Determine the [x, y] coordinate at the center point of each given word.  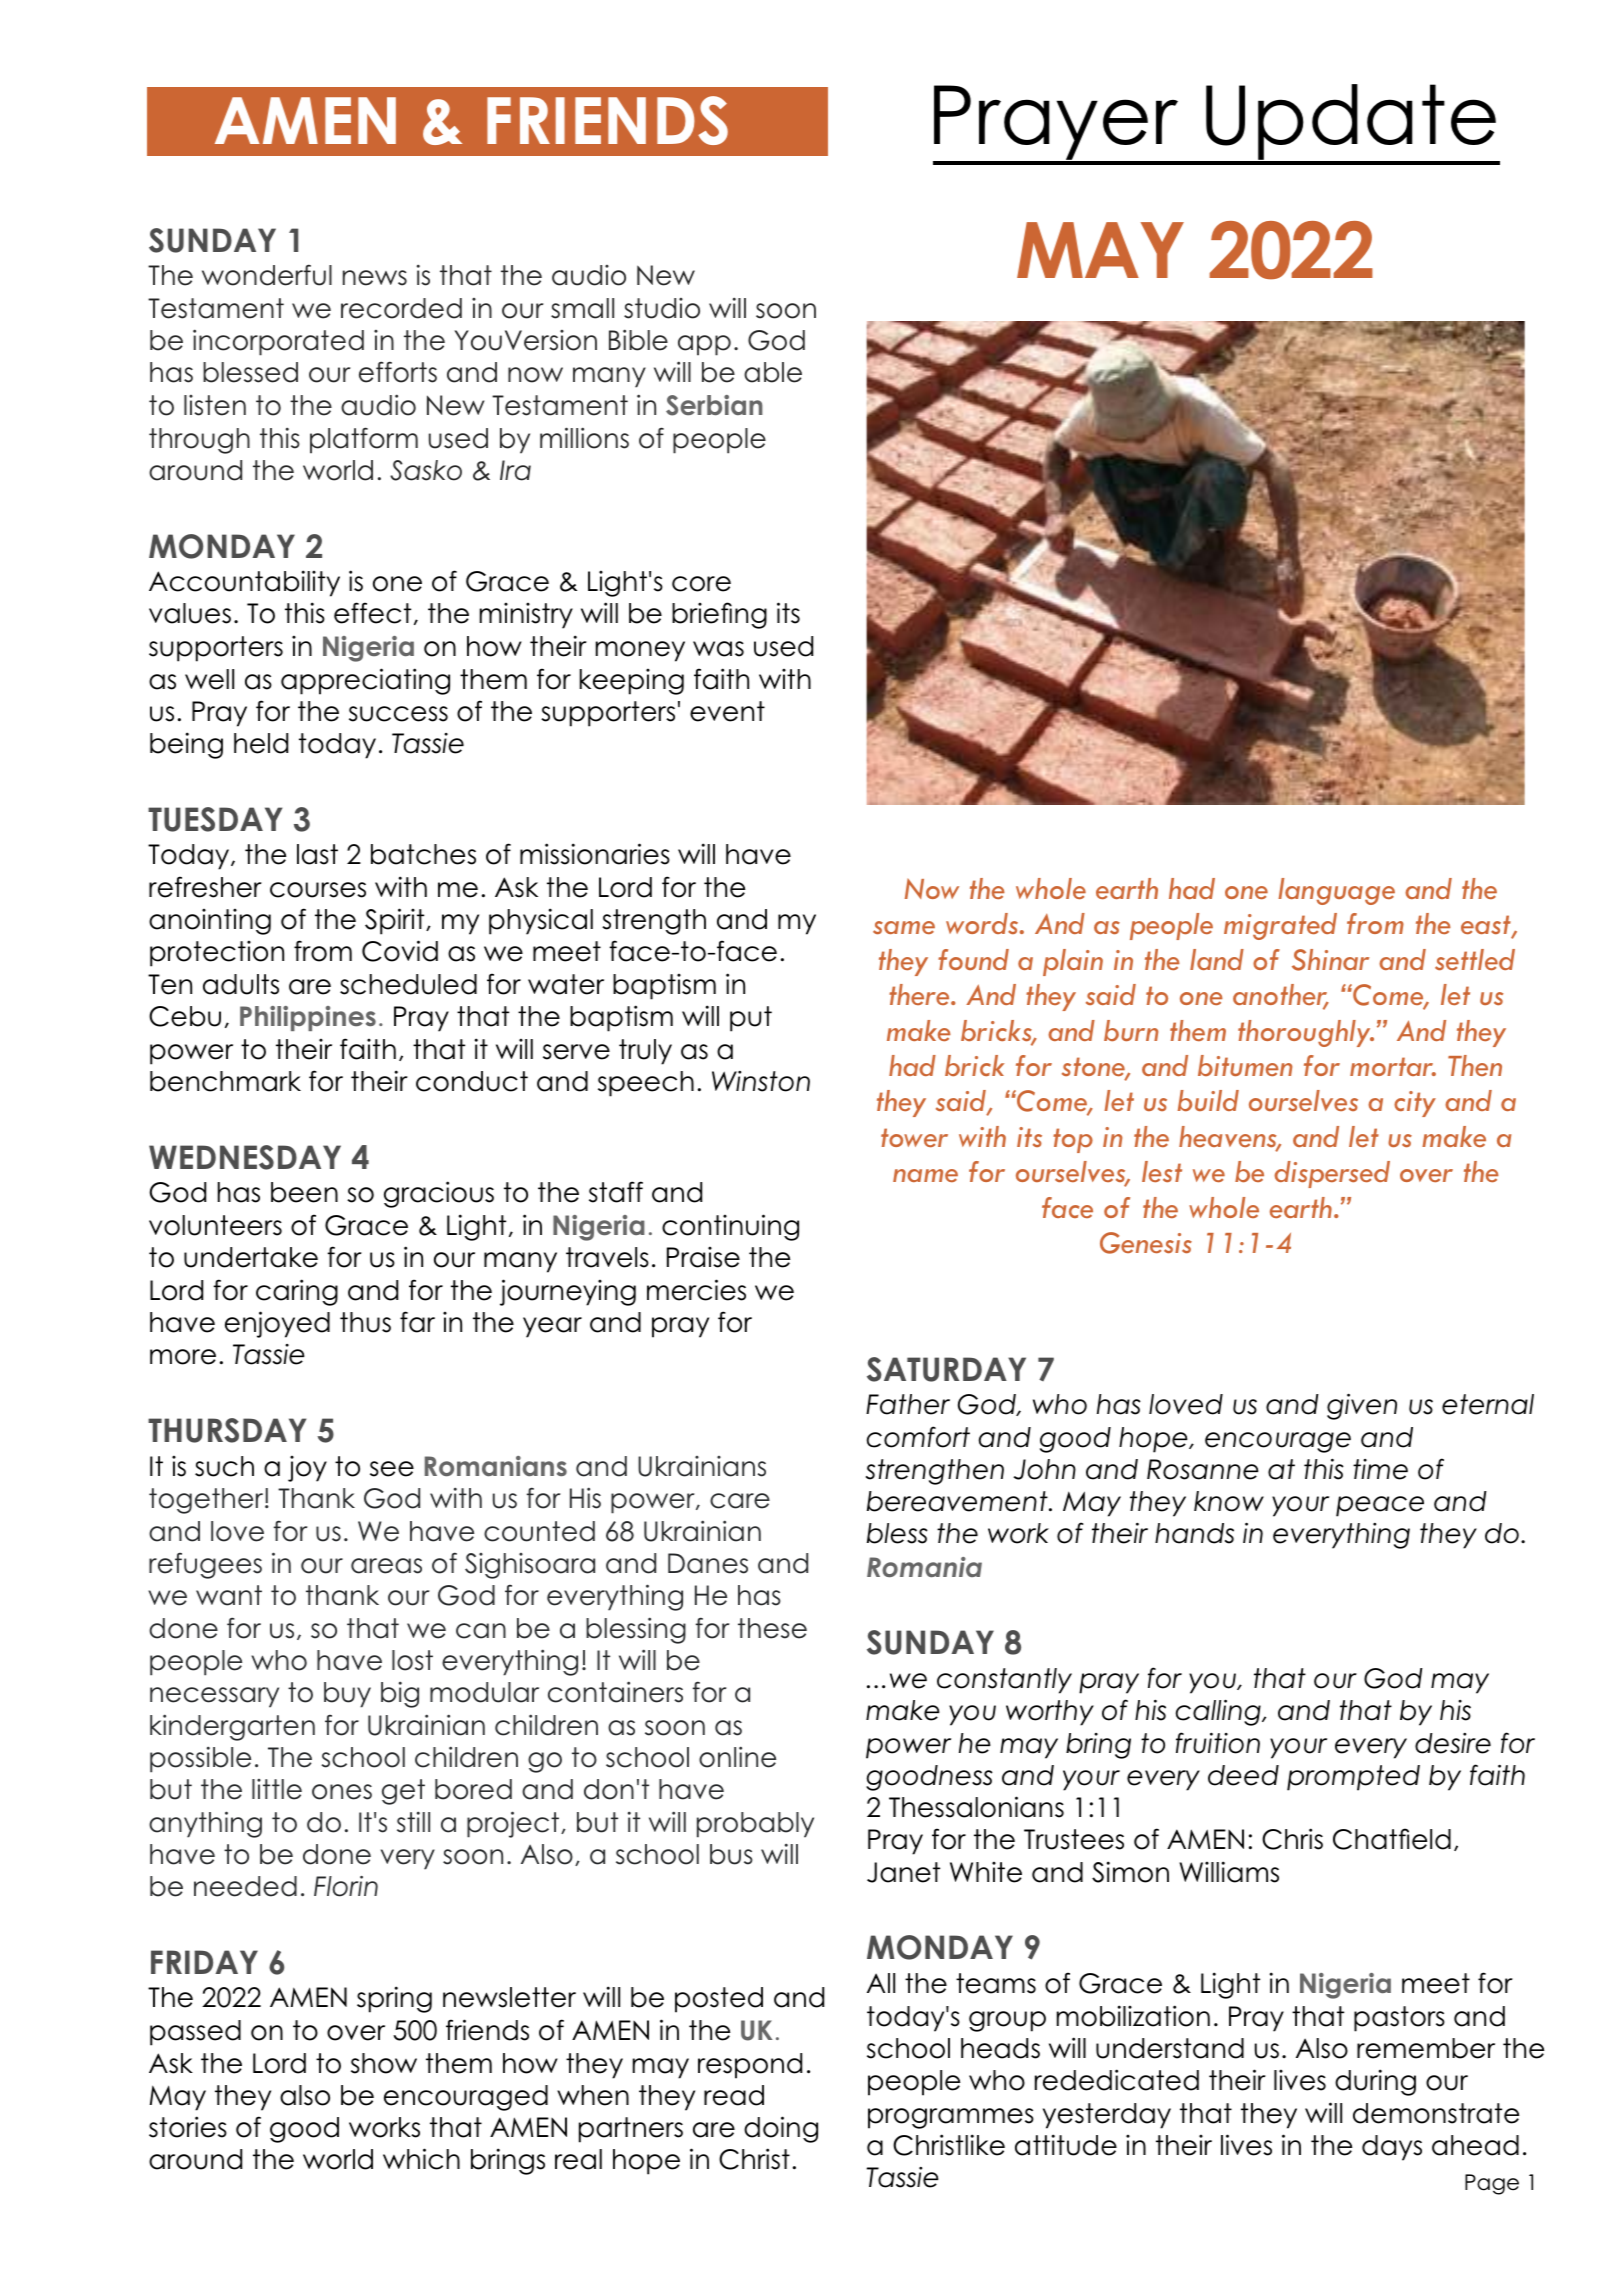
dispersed [1332, 1174]
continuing [730, 1227]
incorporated [278, 342]
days [1392, 2148]
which [421, 2159]
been [304, 1192]
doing [781, 2129]
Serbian [714, 405]
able [773, 372]
